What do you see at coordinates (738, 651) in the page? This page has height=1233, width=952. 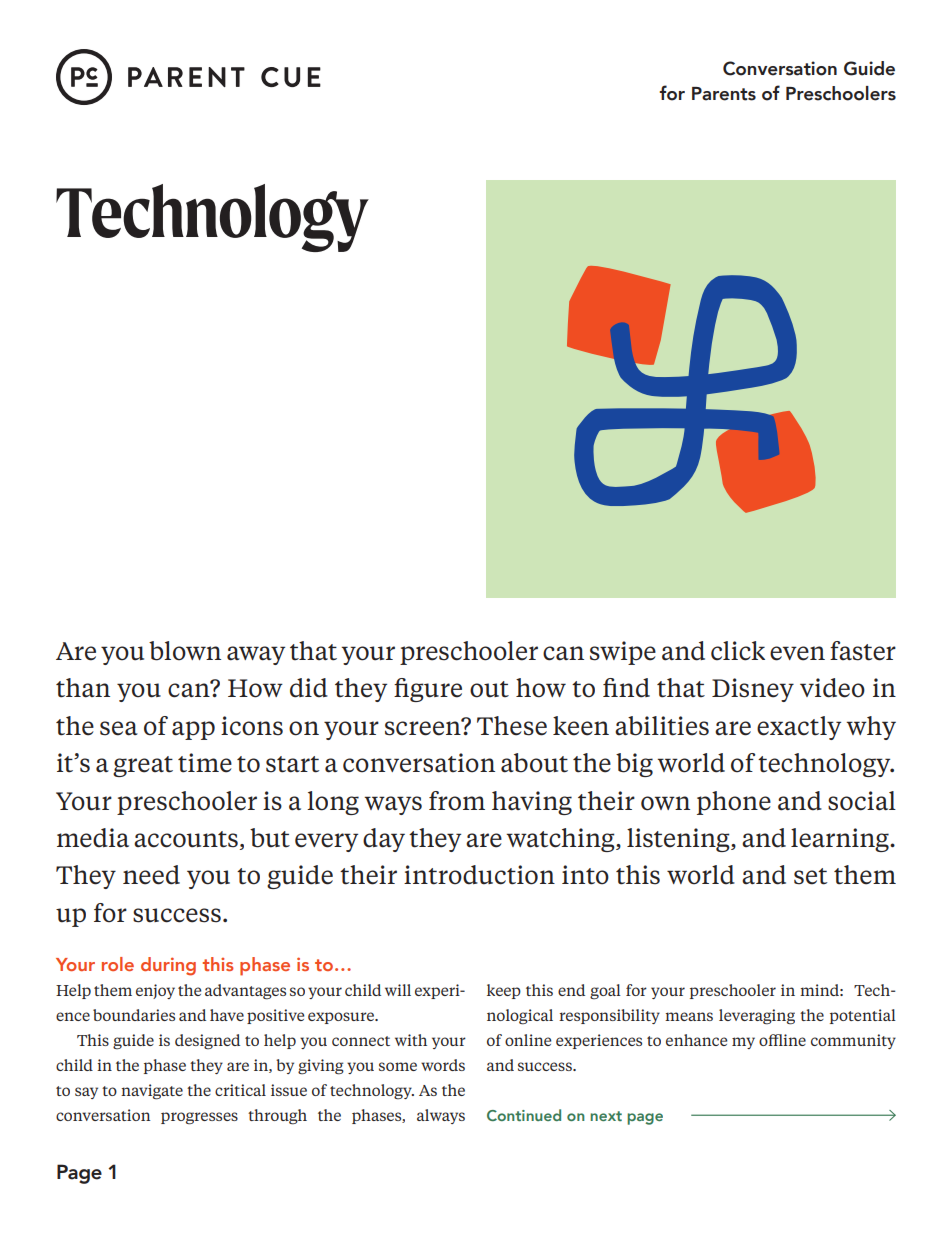 I see `click` at bounding box center [738, 651].
